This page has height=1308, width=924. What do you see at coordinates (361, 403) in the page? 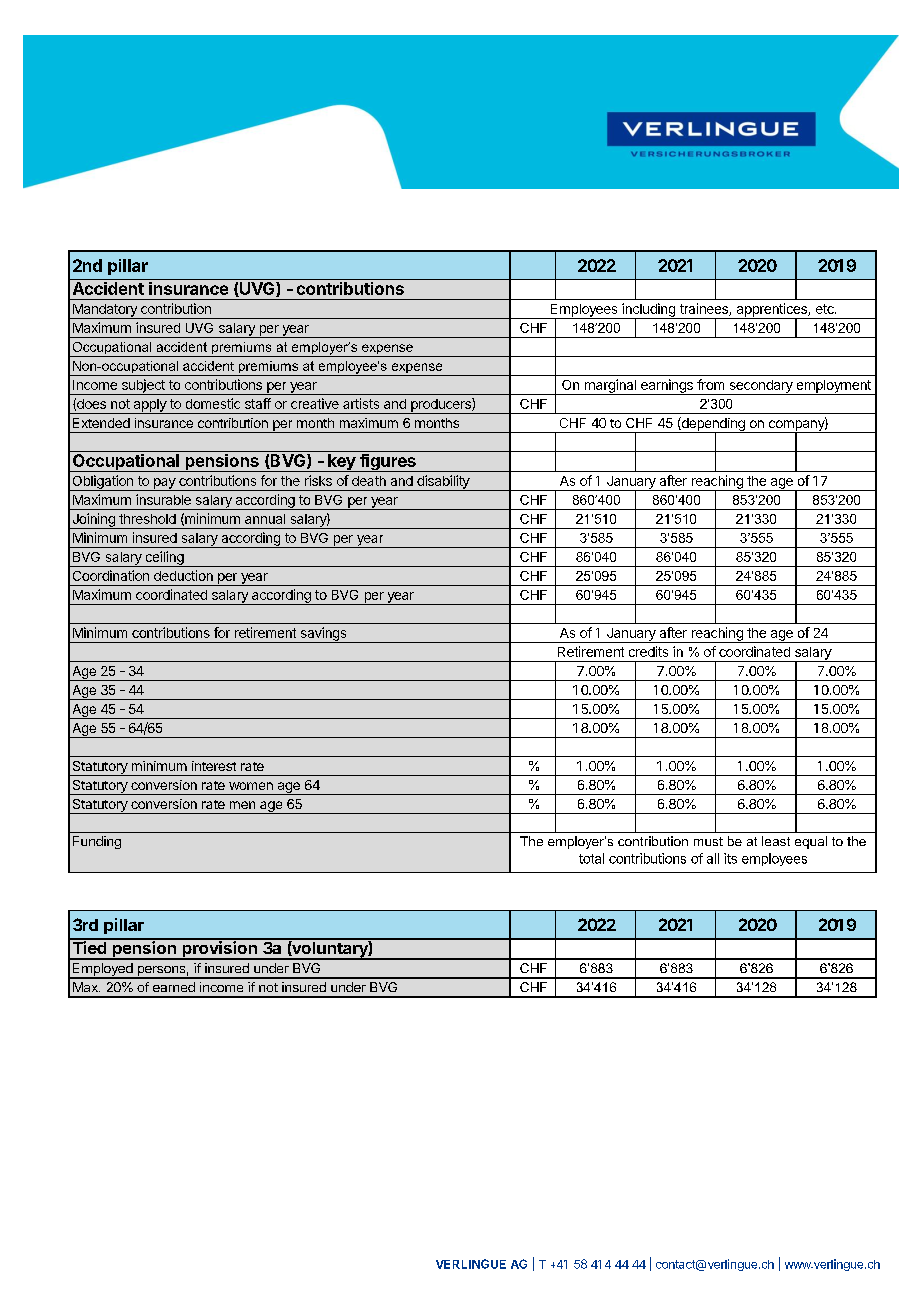
I see `artists` at bounding box center [361, 403].
